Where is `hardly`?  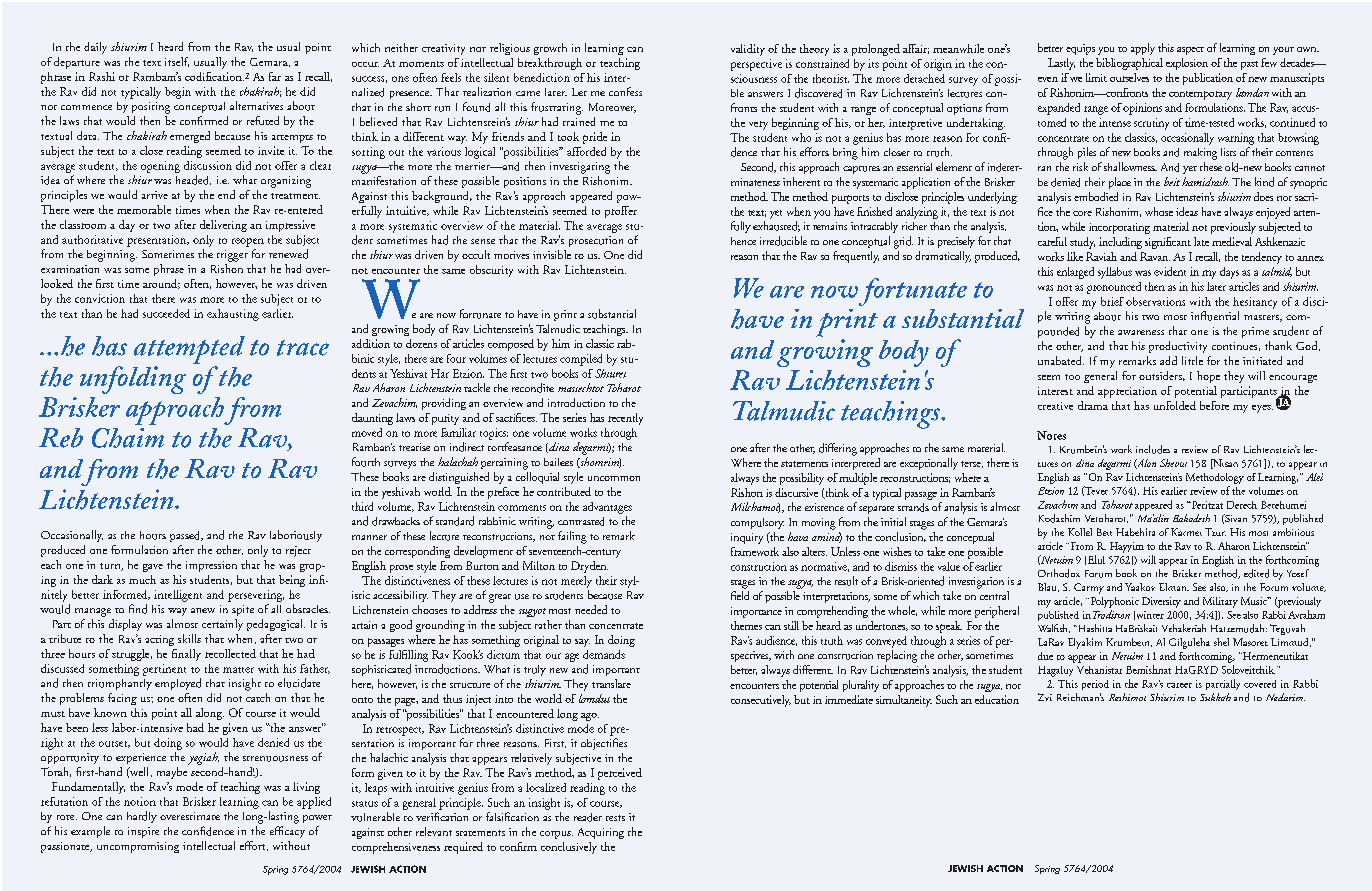
hardly is located at coordinates (142, 817).
